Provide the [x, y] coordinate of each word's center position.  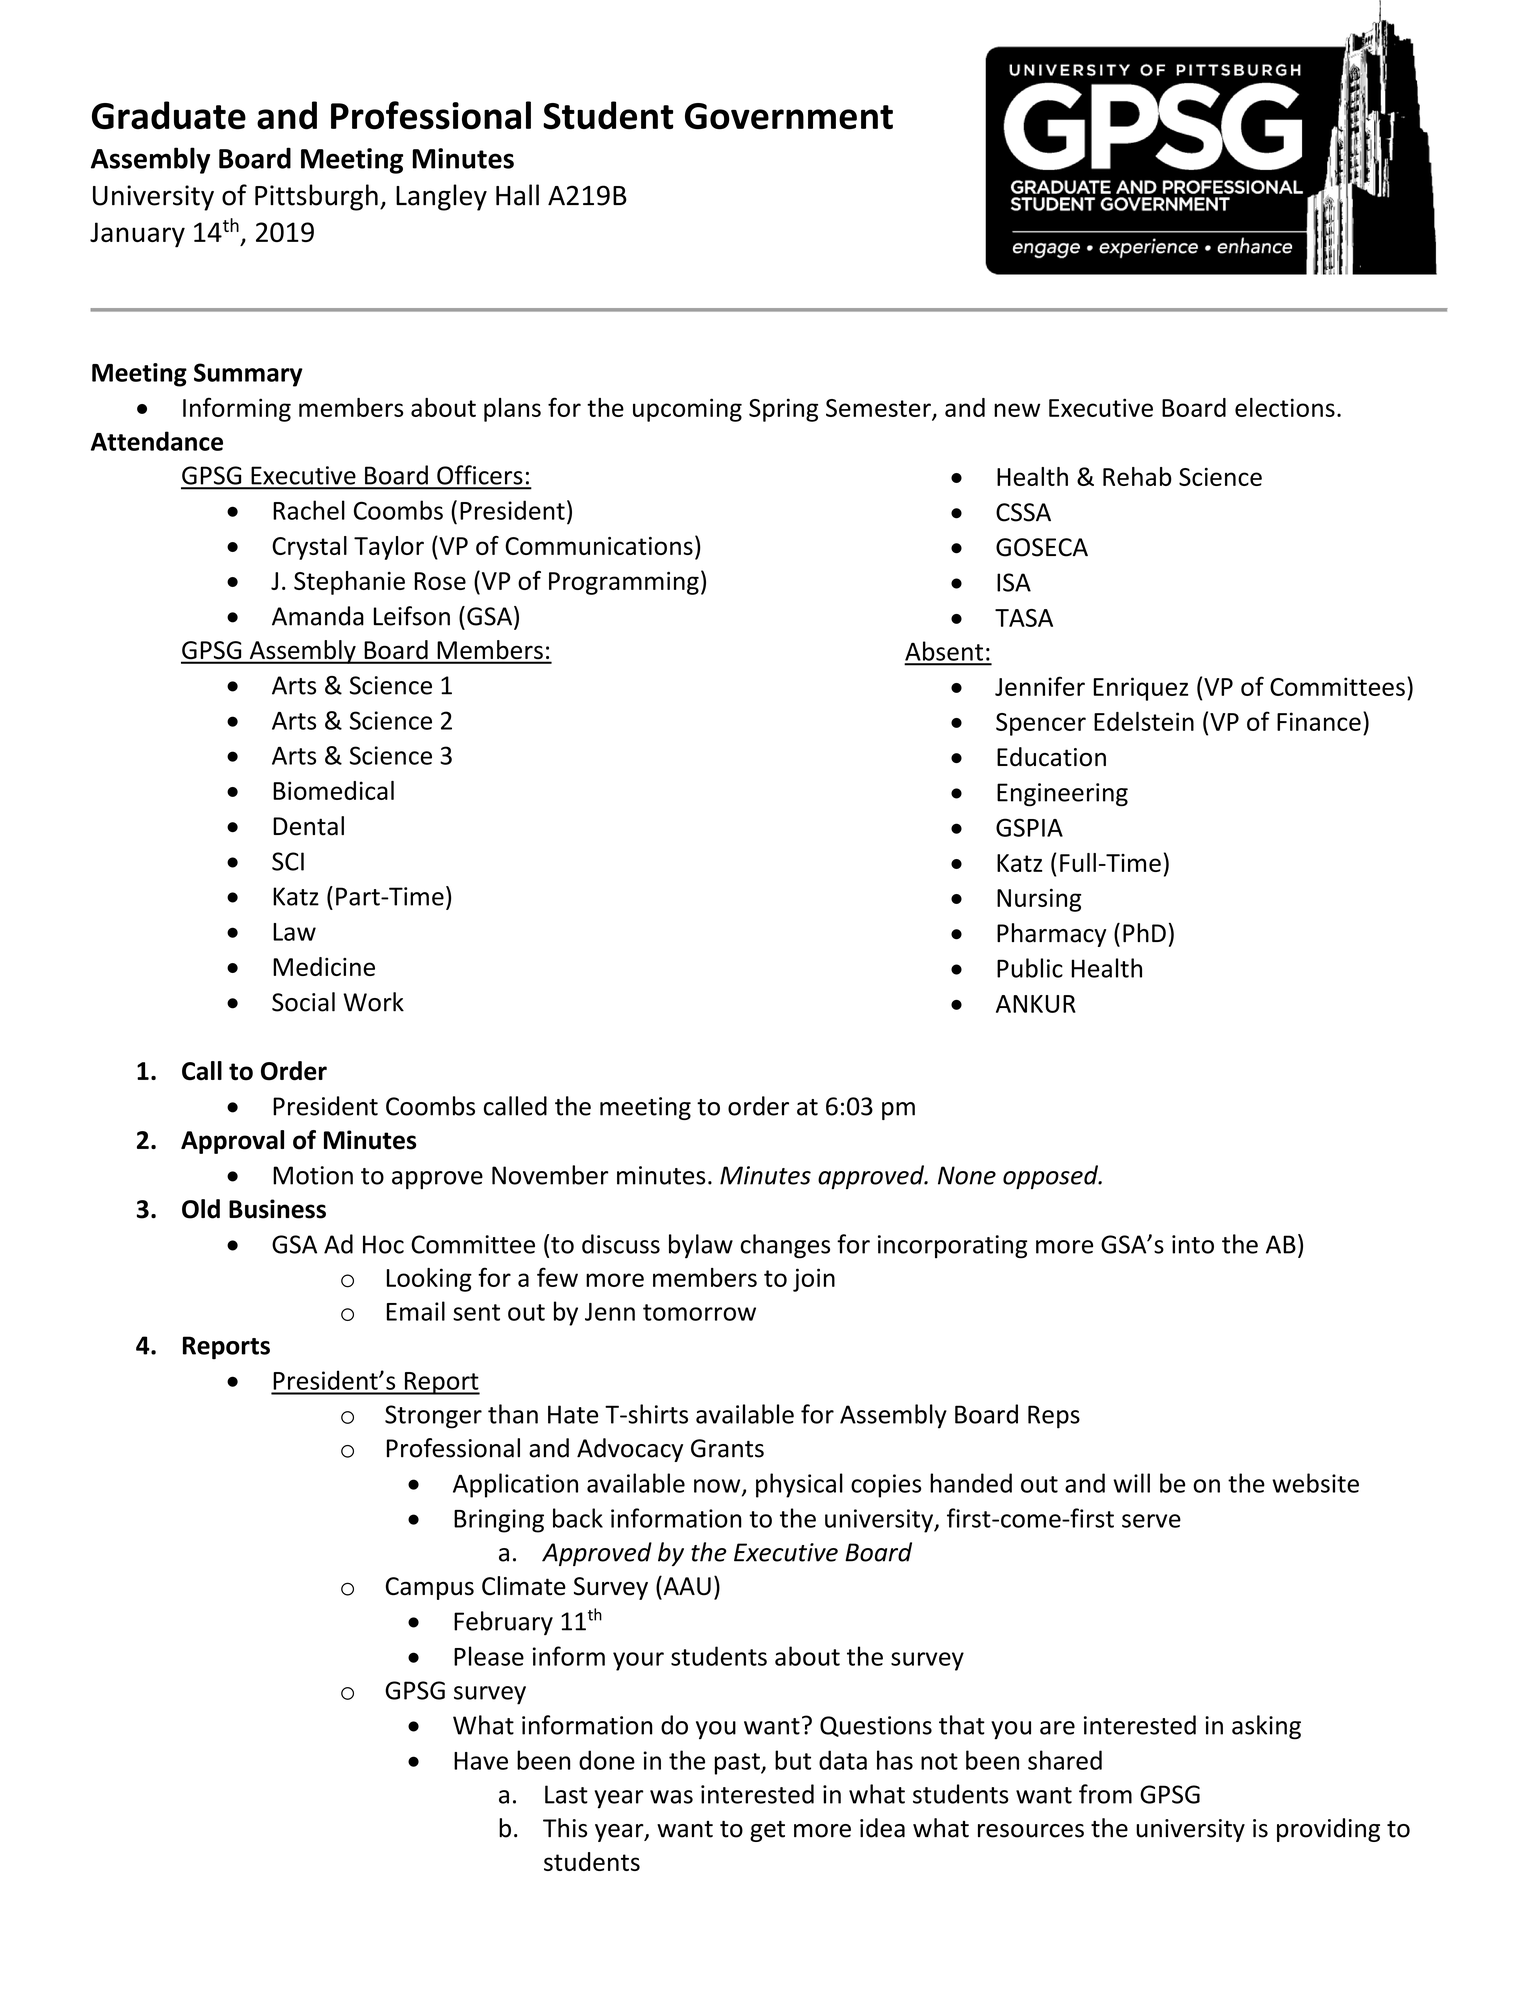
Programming [624, 583]
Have [481, 1761]
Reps [1054, 1417]
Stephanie [349, 583]
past [738, 1764]
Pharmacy [1051, 935]
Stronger [433, 1417]
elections [1285, 407]
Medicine [324, 966]
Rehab [1137, 476]
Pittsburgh [316, 197]
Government [789, 116]
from [1105, 1794]
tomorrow [699, 1312]
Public [1030, 968]
